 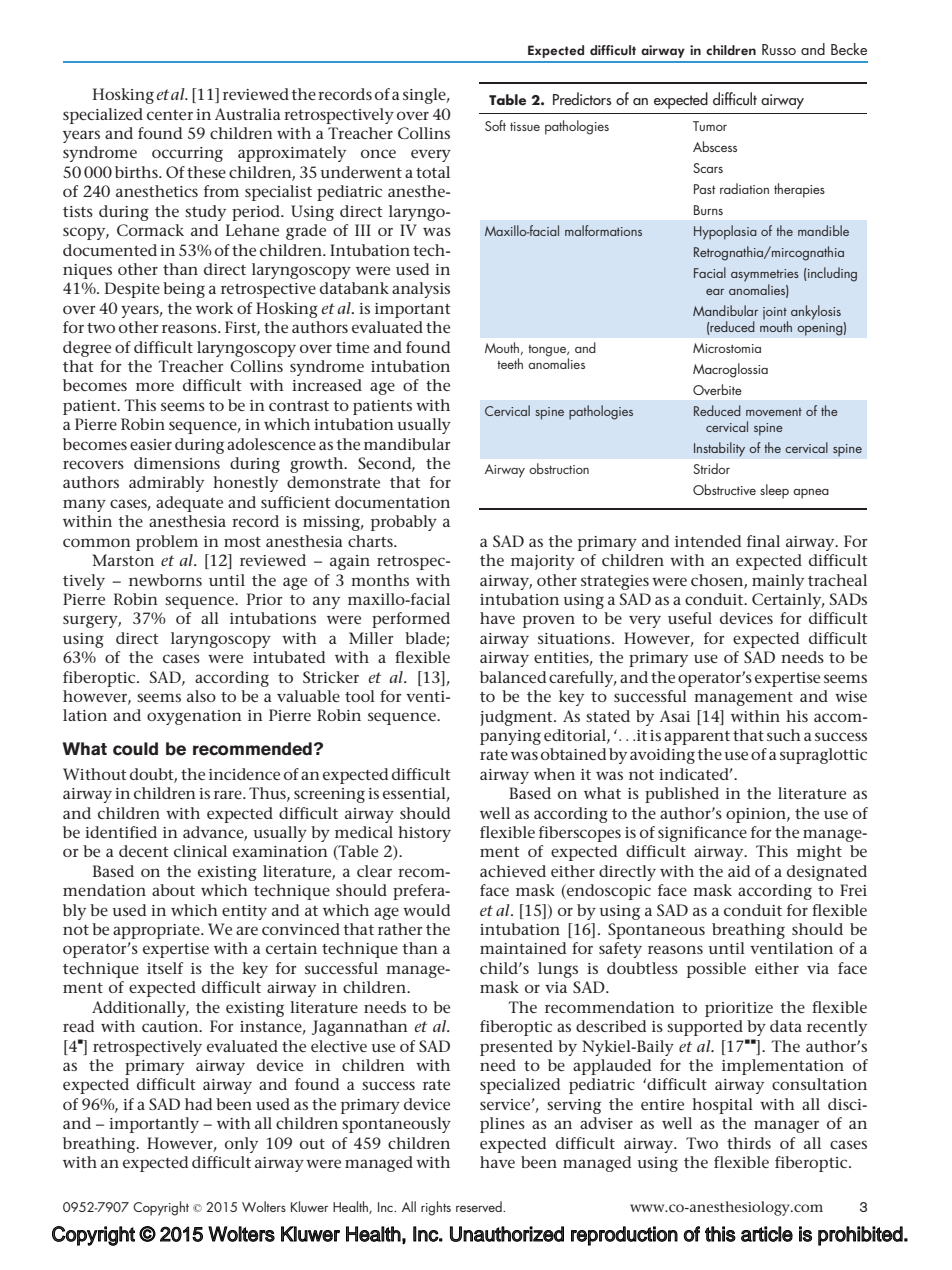 I want to click on also, so click(x=201, y=696).
